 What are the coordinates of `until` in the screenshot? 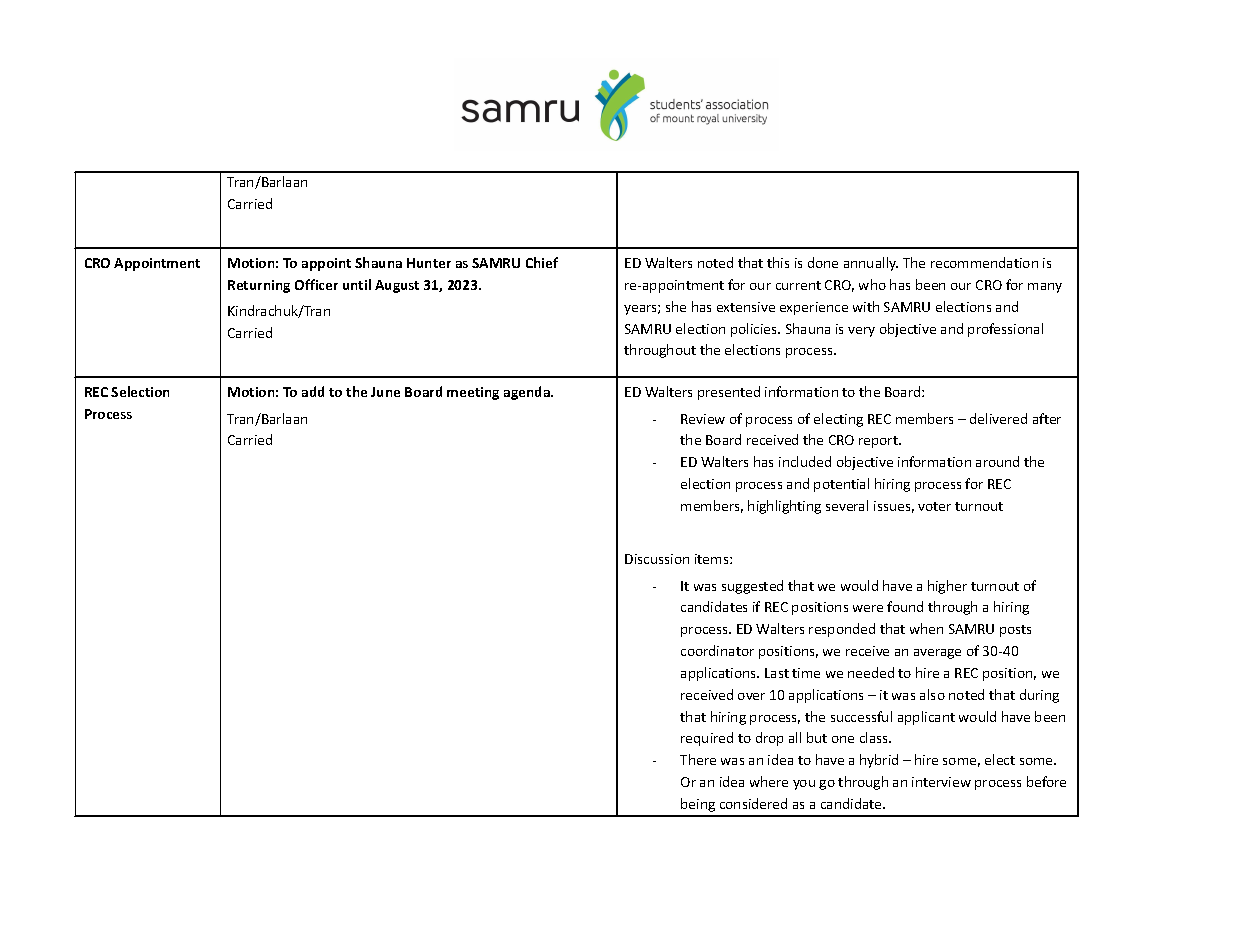 It's located at (357, 284).
